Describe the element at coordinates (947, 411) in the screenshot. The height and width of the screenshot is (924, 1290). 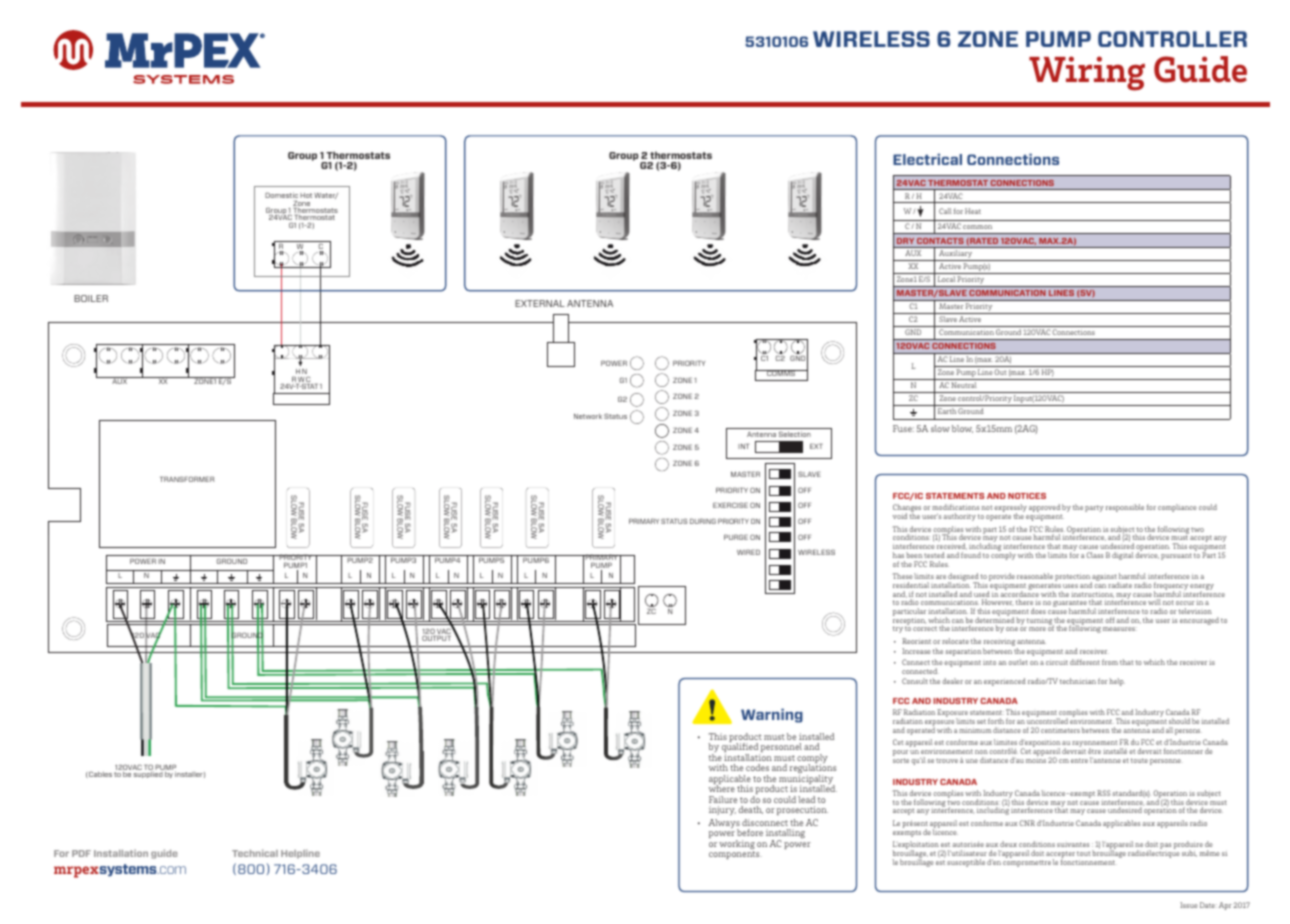
I see `Earth` at that location.
